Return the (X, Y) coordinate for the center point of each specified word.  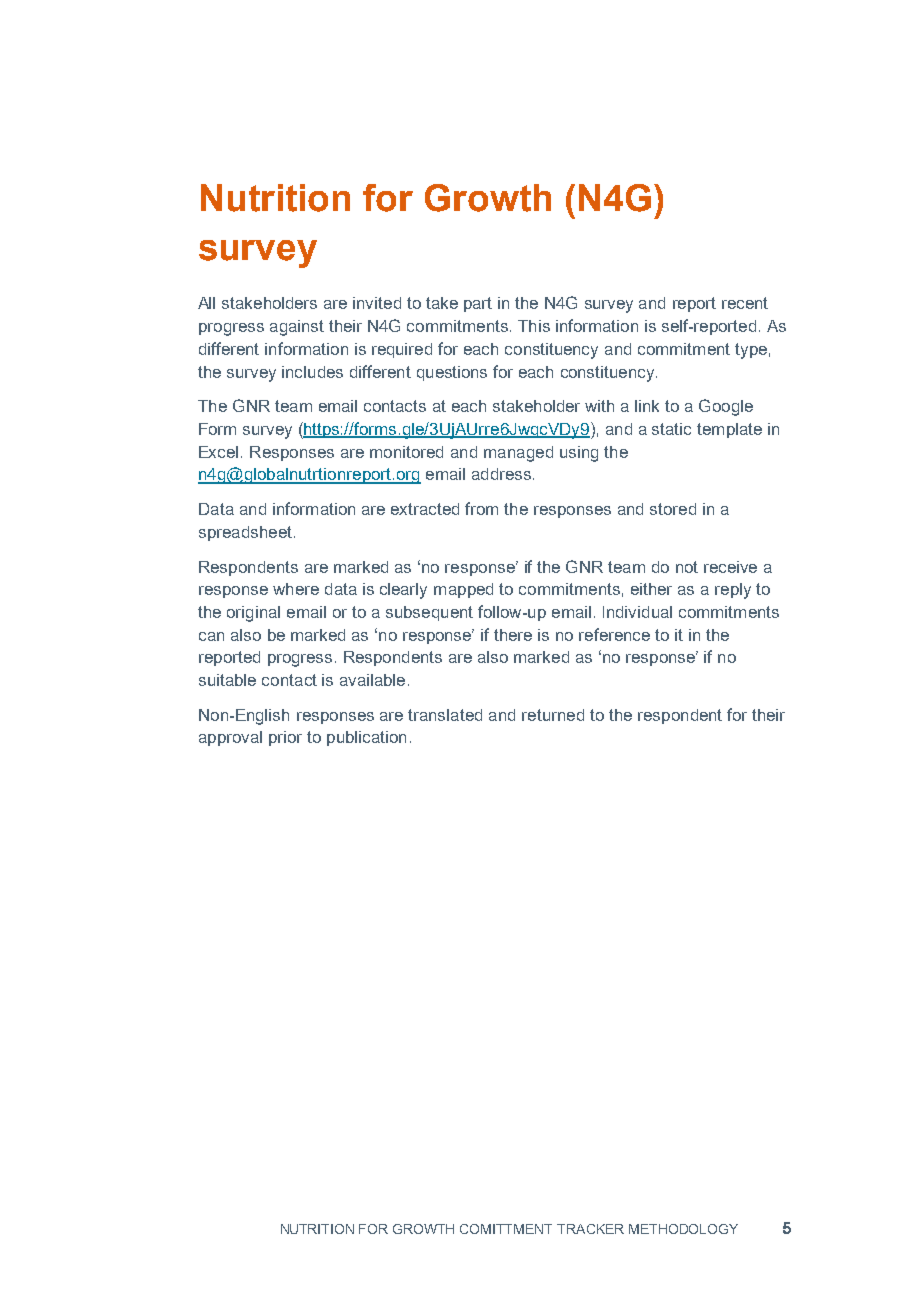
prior (285, 738)
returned (553, 715)
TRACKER (590, 1229)
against (297, 328)
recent (745, 303)
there (513, 635)
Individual (637, 612)
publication (366, 738)
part (478, 304)
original (253, 614)
